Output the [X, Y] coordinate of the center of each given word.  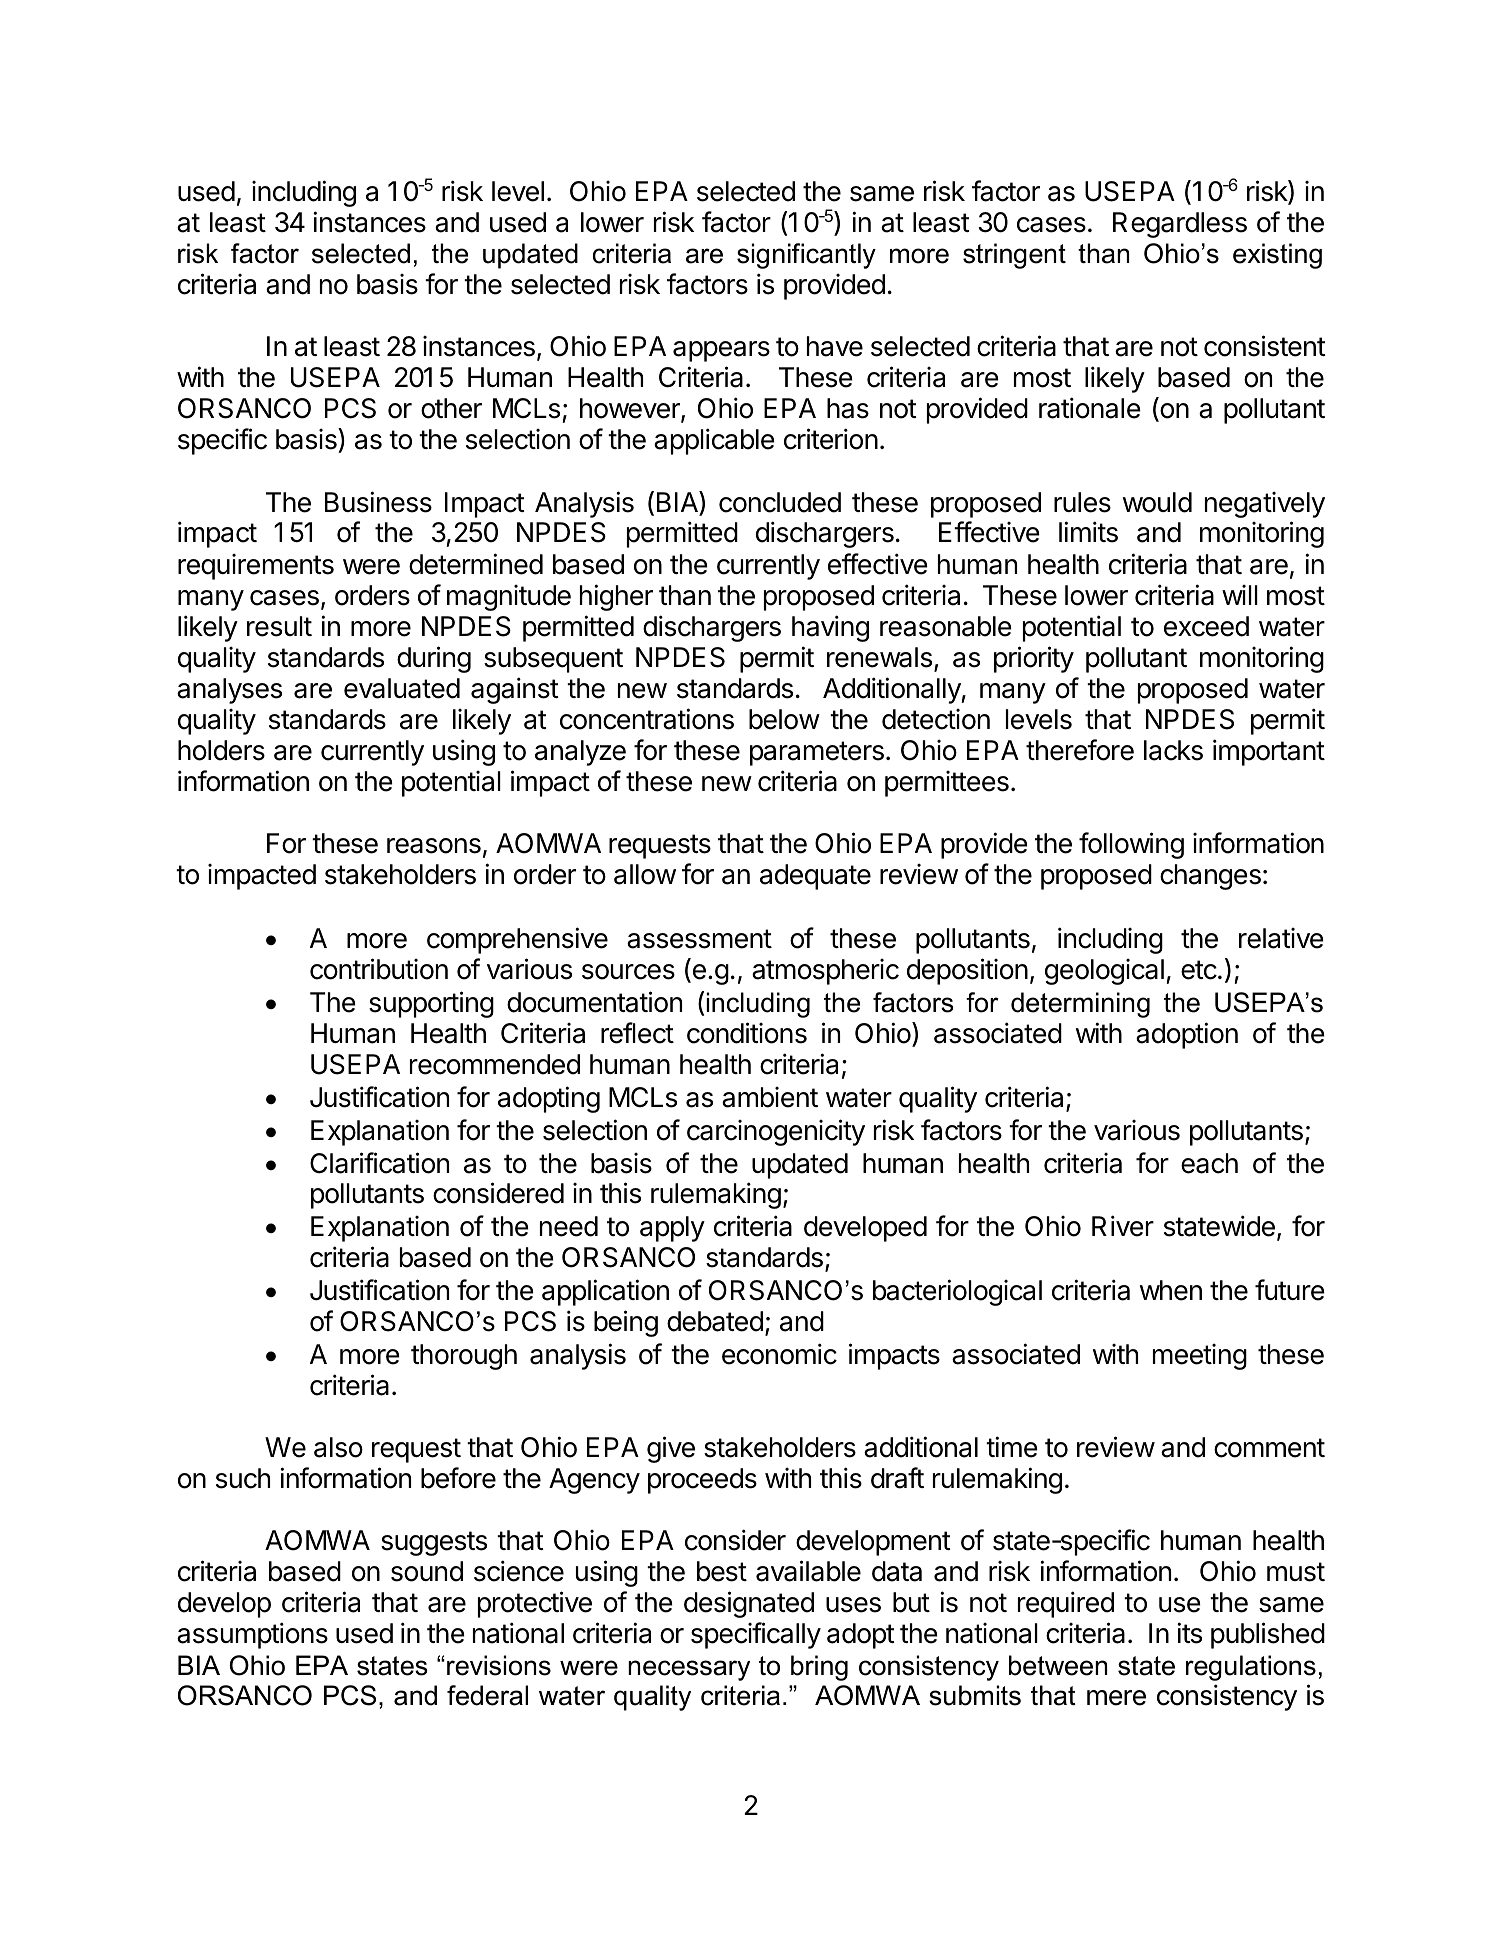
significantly [806, 256]
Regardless [1180, 225]
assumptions [252, 1635]
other [451, 408]
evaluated [402, 688]
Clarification [379, 1163]
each [1209, 1163]
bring [819, 1668]
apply [672, 1229]
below [784, 719]
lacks [1173, 750]
